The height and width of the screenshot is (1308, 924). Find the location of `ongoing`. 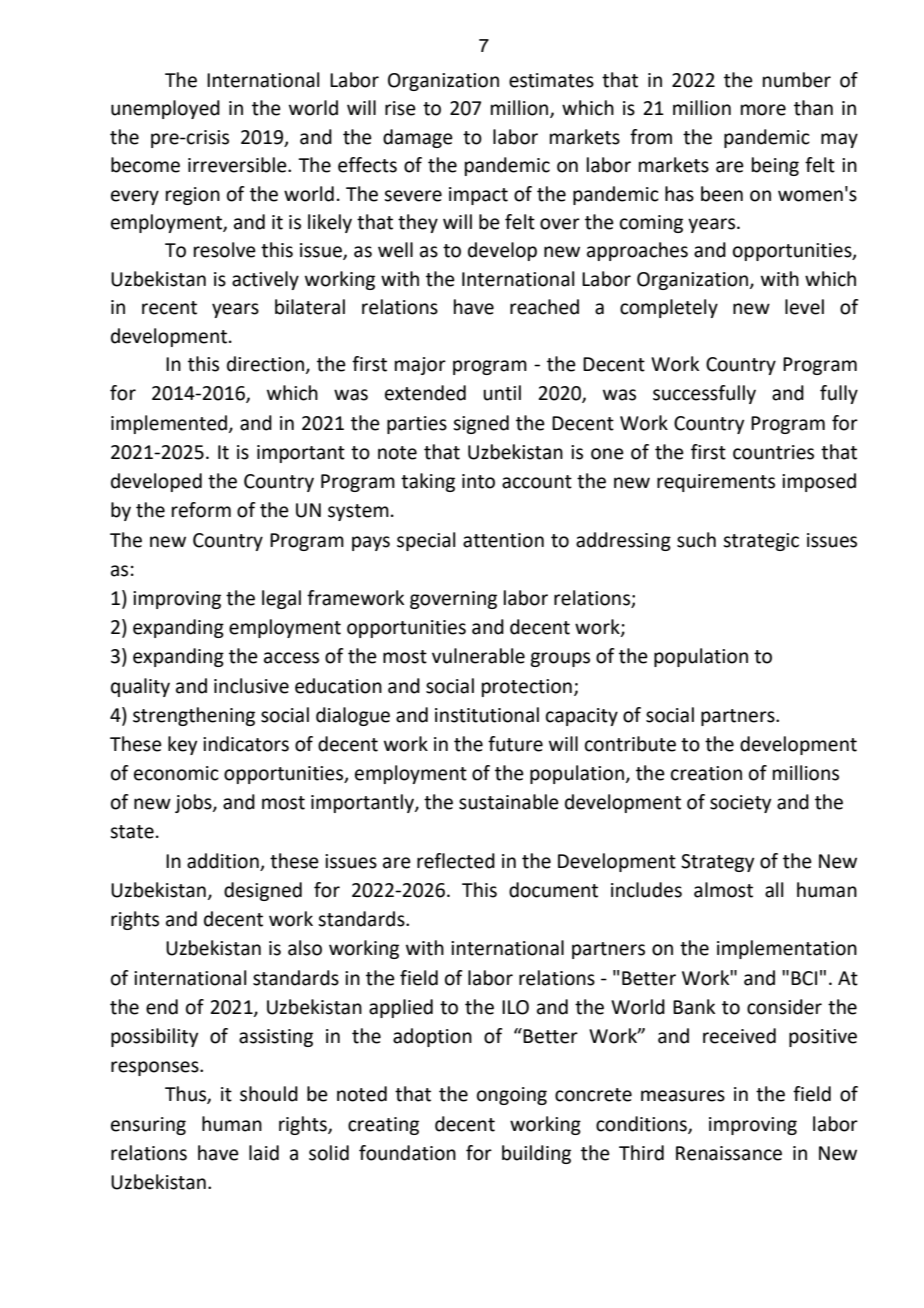

ongoing is located at coordinates (512, 1096).
